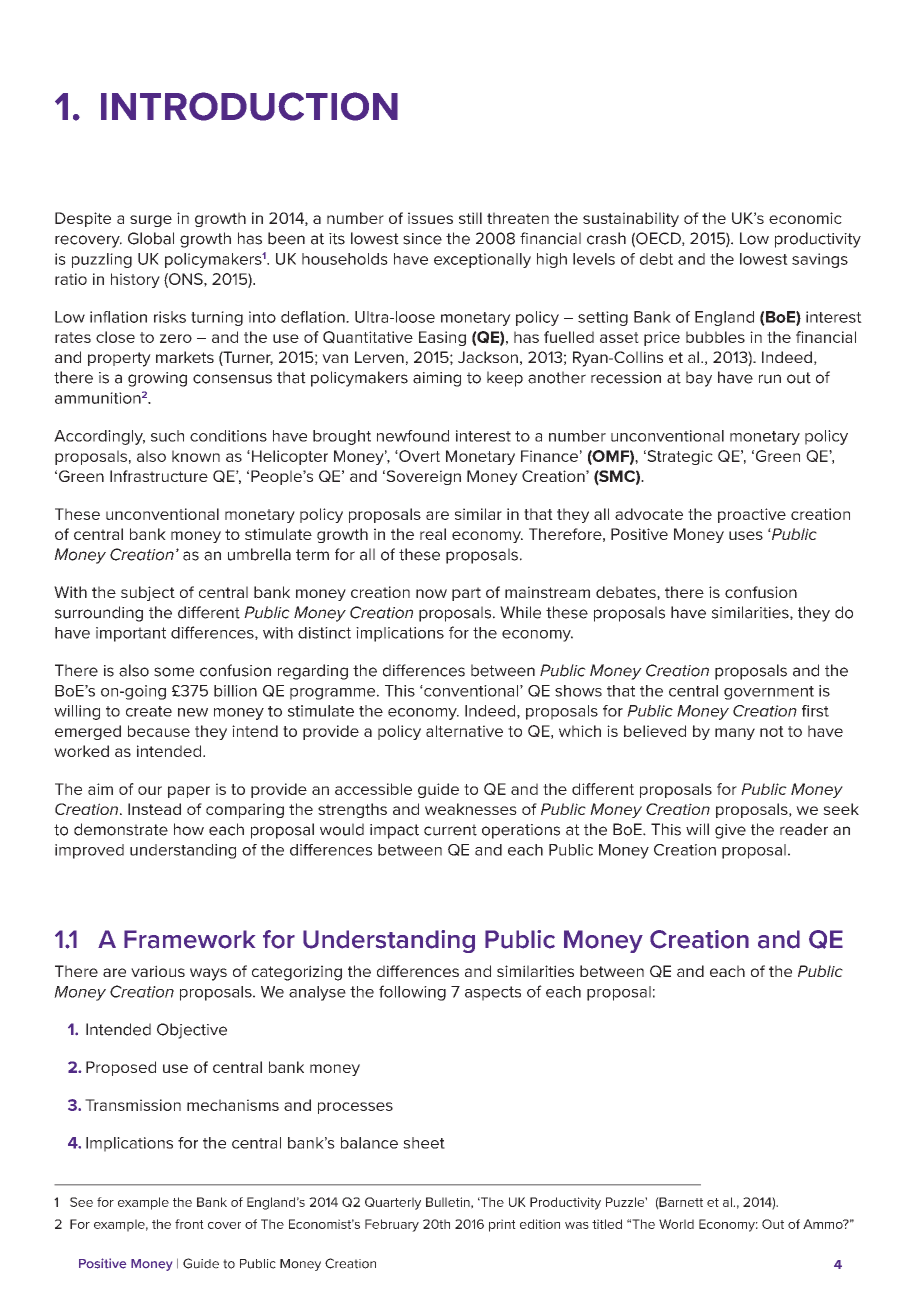 Image resolution: width=924 pixels, height=1308 pixels. Describe the element at coordinates (150, 790) in the page. I see `our` at that location.
